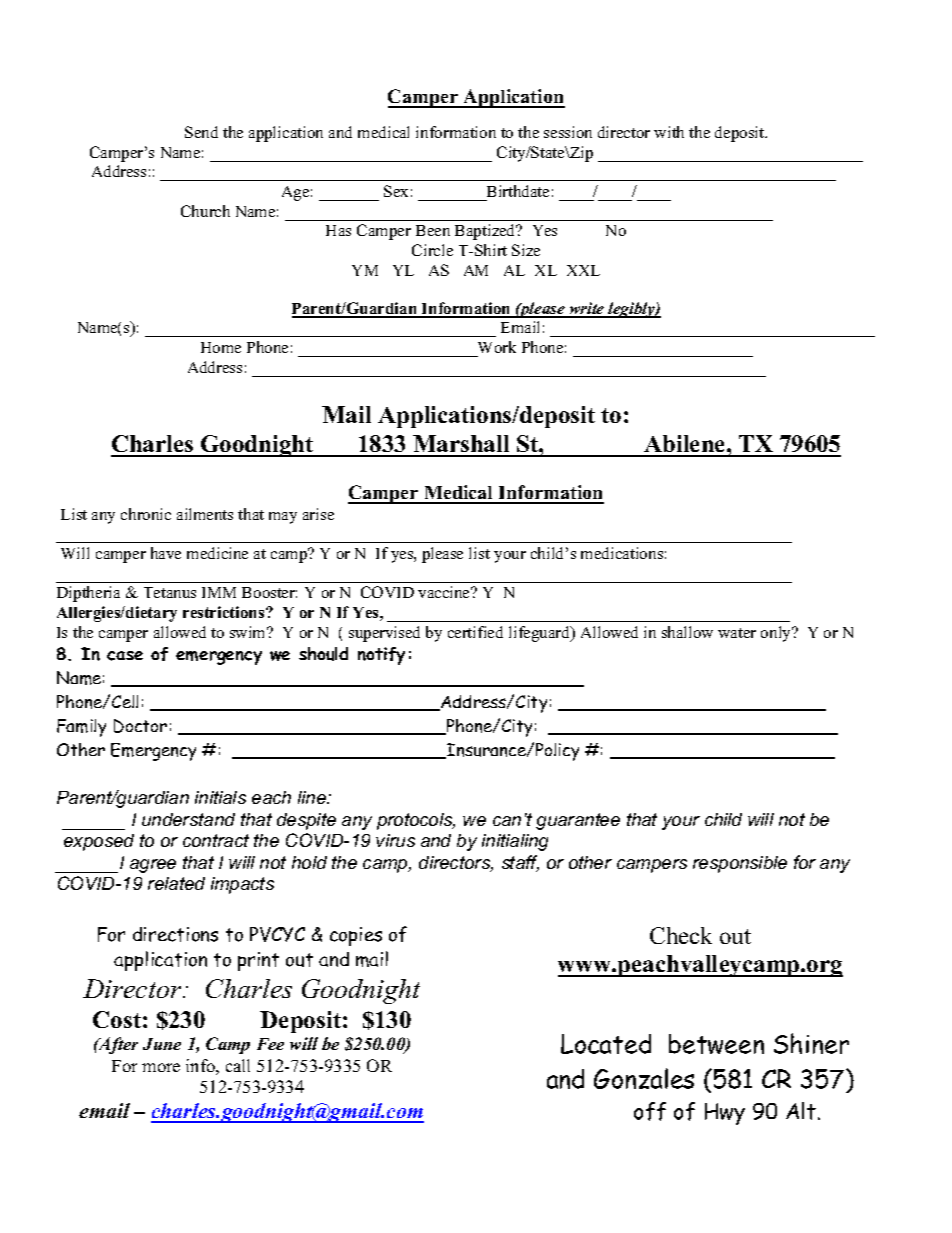  Describe the element at coordinates (153, 866) in the image. I see `agree` at that location.
